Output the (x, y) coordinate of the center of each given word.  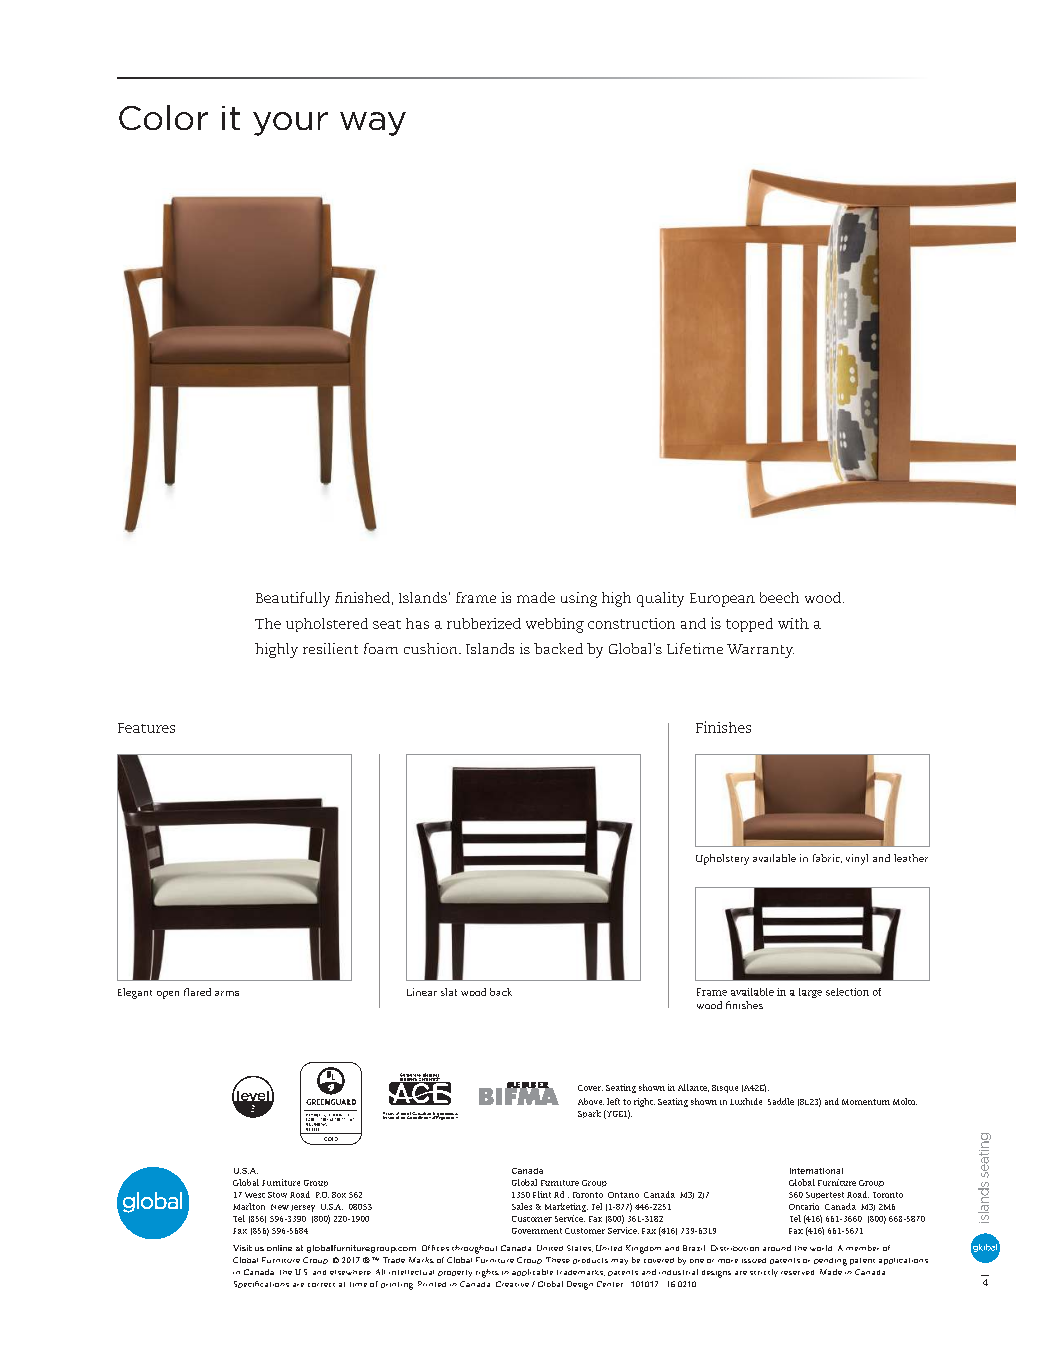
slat (449, 992)
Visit (242, 1248)
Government (537, 1231)
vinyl (857, 859)
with (793, 623)
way (373, 124)
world (821, 1248)
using (579, 599)
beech (779, 597)
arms (227, 993)
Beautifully (293, 599)
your (290, 124)
